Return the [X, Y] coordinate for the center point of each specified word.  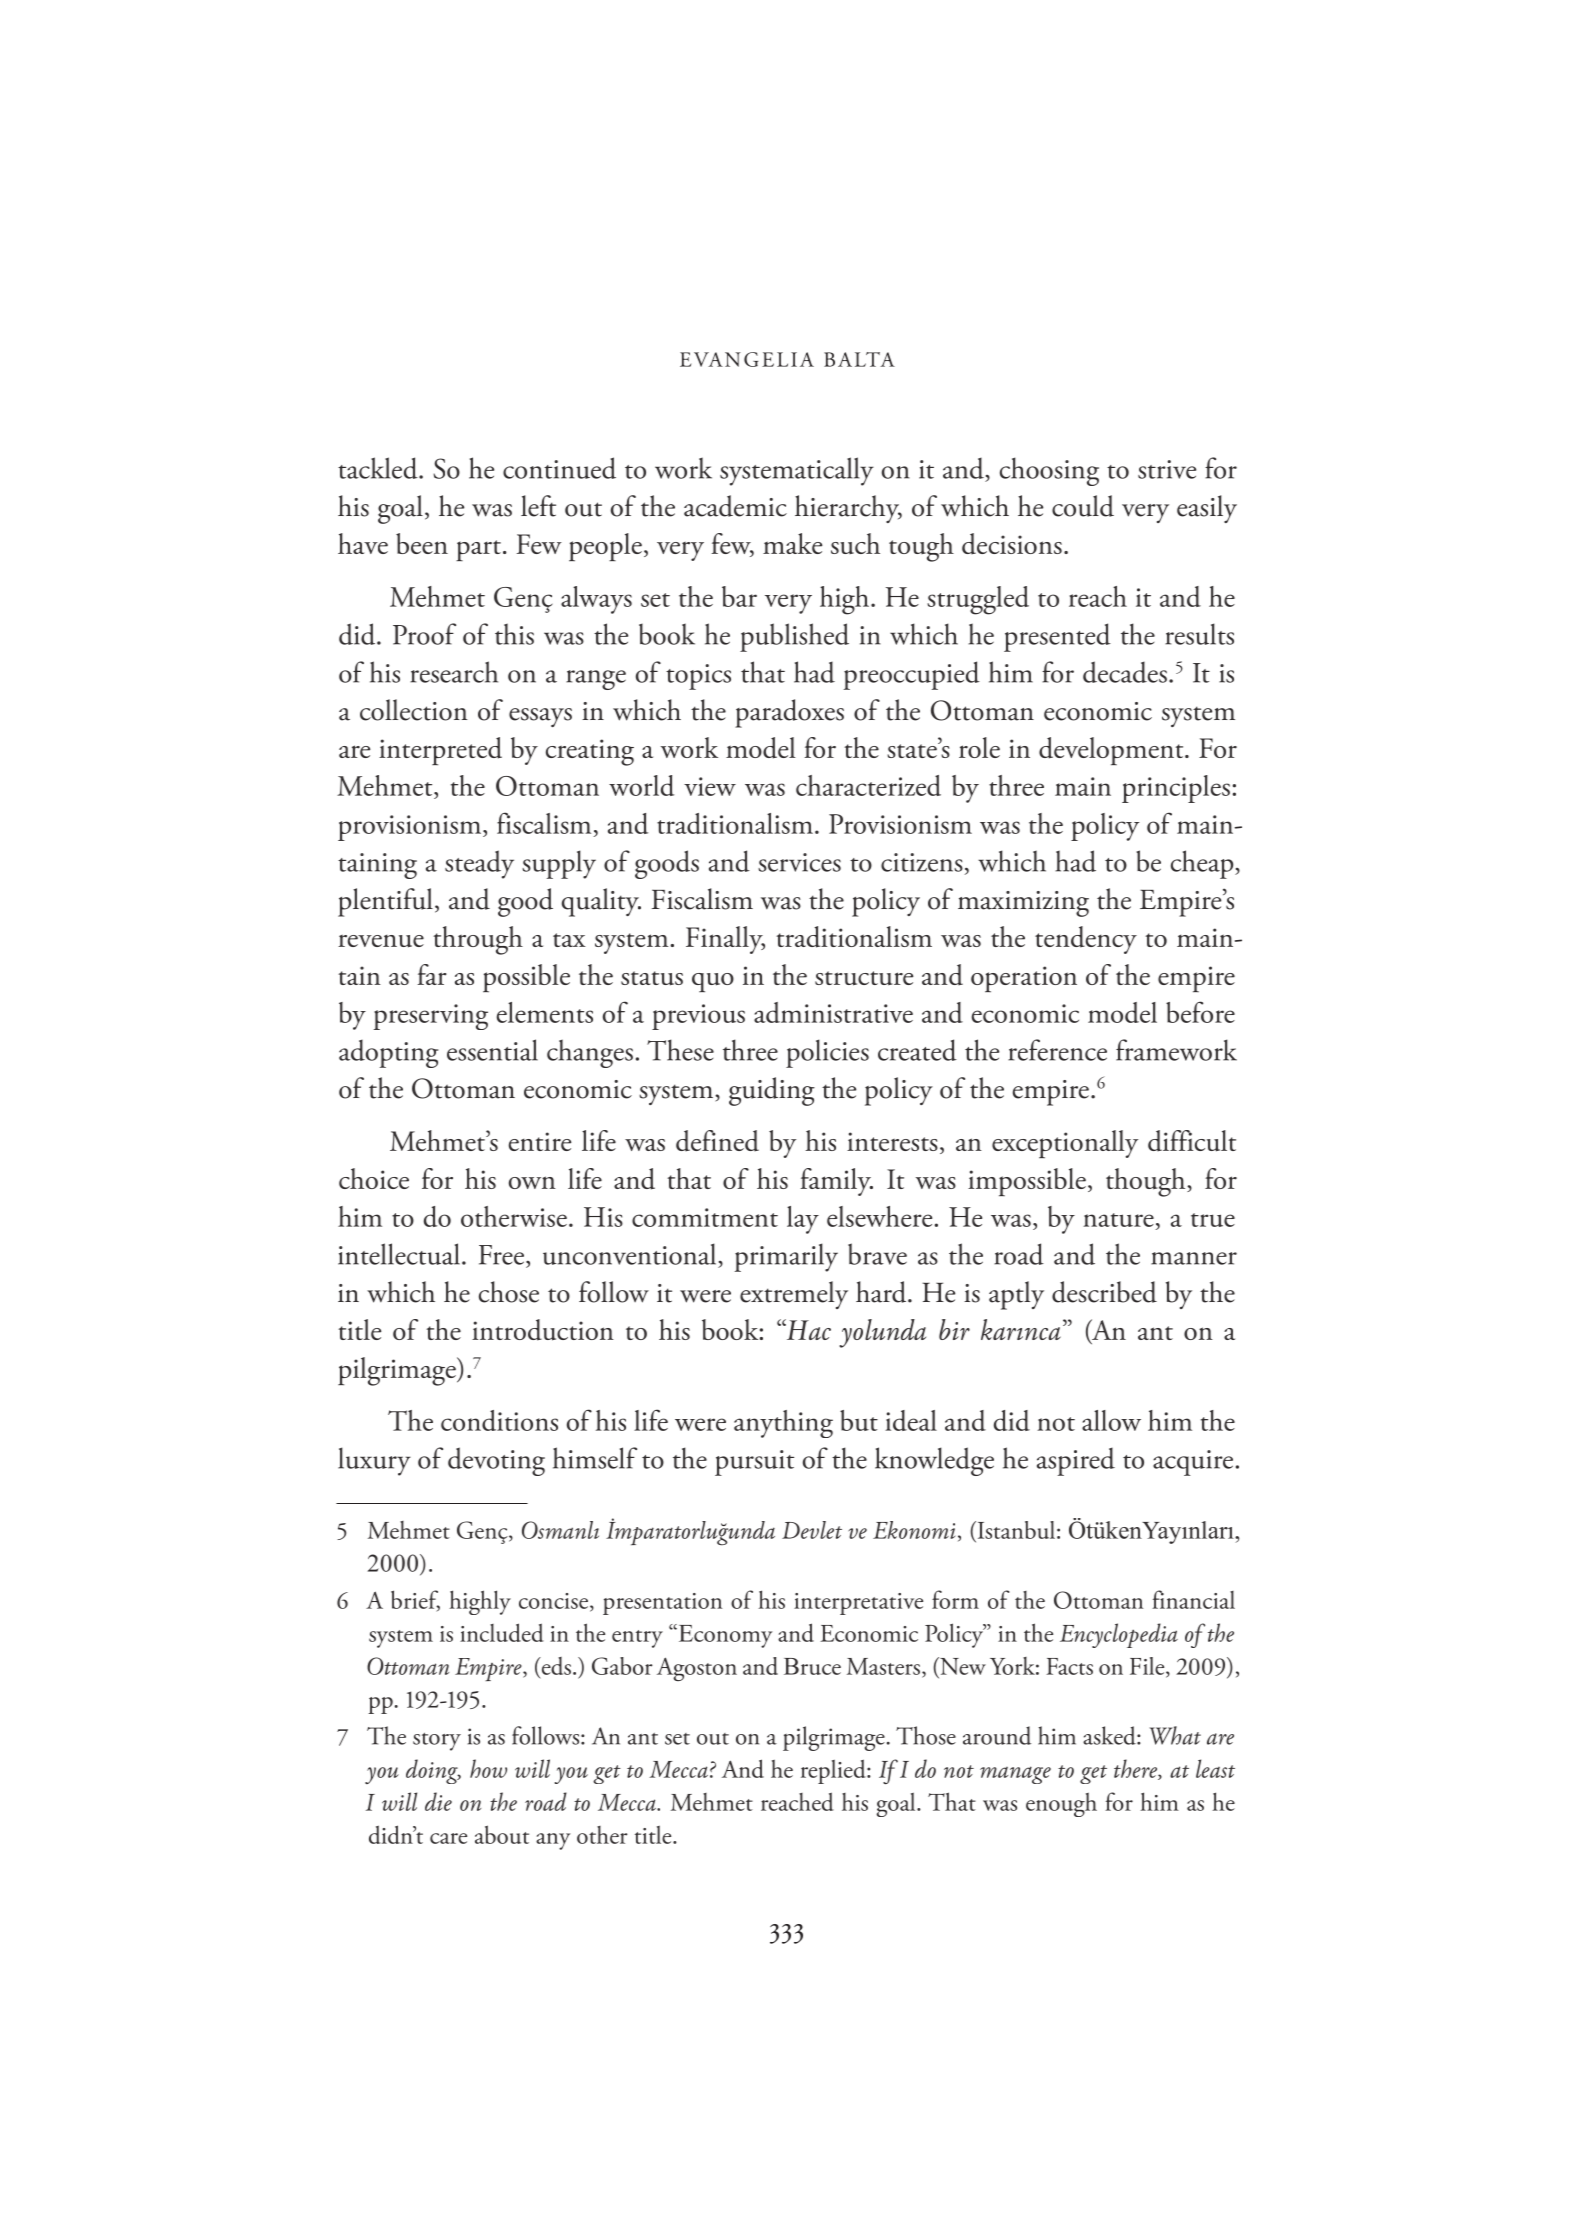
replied [834, 1771]
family [837, 1182]
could [1083, 506]
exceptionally [1065, 1144]
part [478, 550]
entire [540, 1141]
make [792, 543]
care [448, 1838]
